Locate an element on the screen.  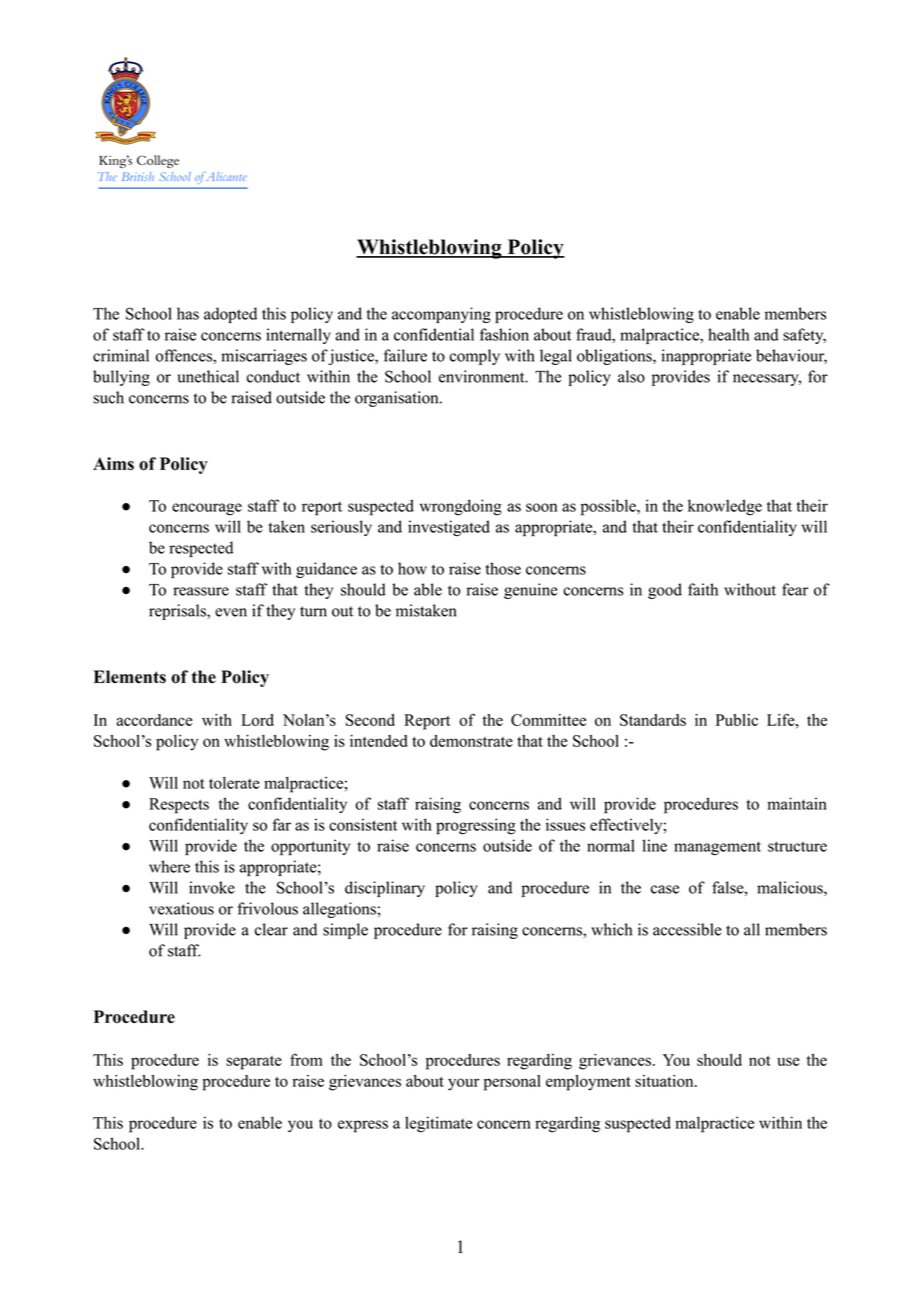
separate is located at coordinates (254, 1063).
